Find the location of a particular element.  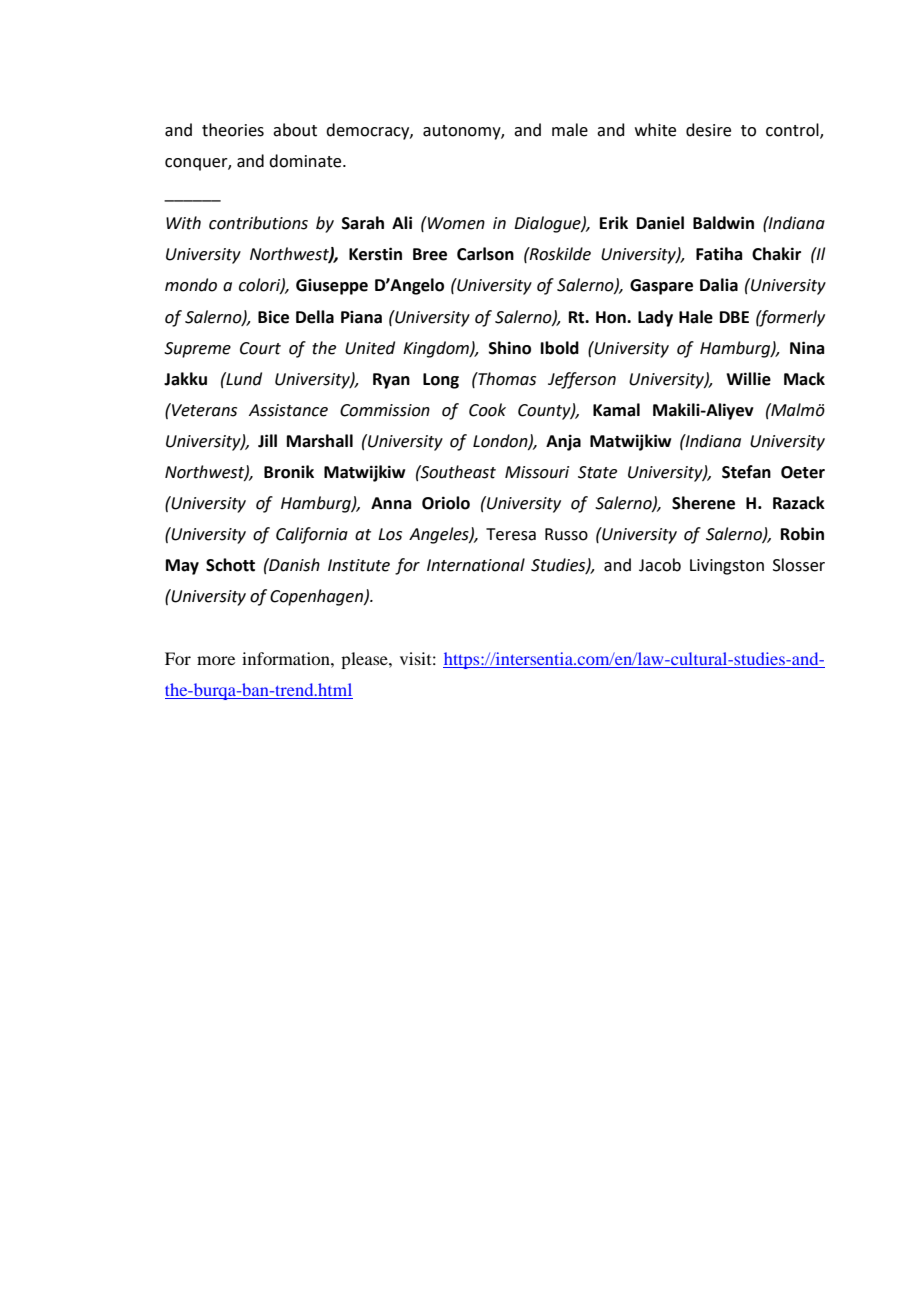

Assistance is located at coordinates (288, 410).
